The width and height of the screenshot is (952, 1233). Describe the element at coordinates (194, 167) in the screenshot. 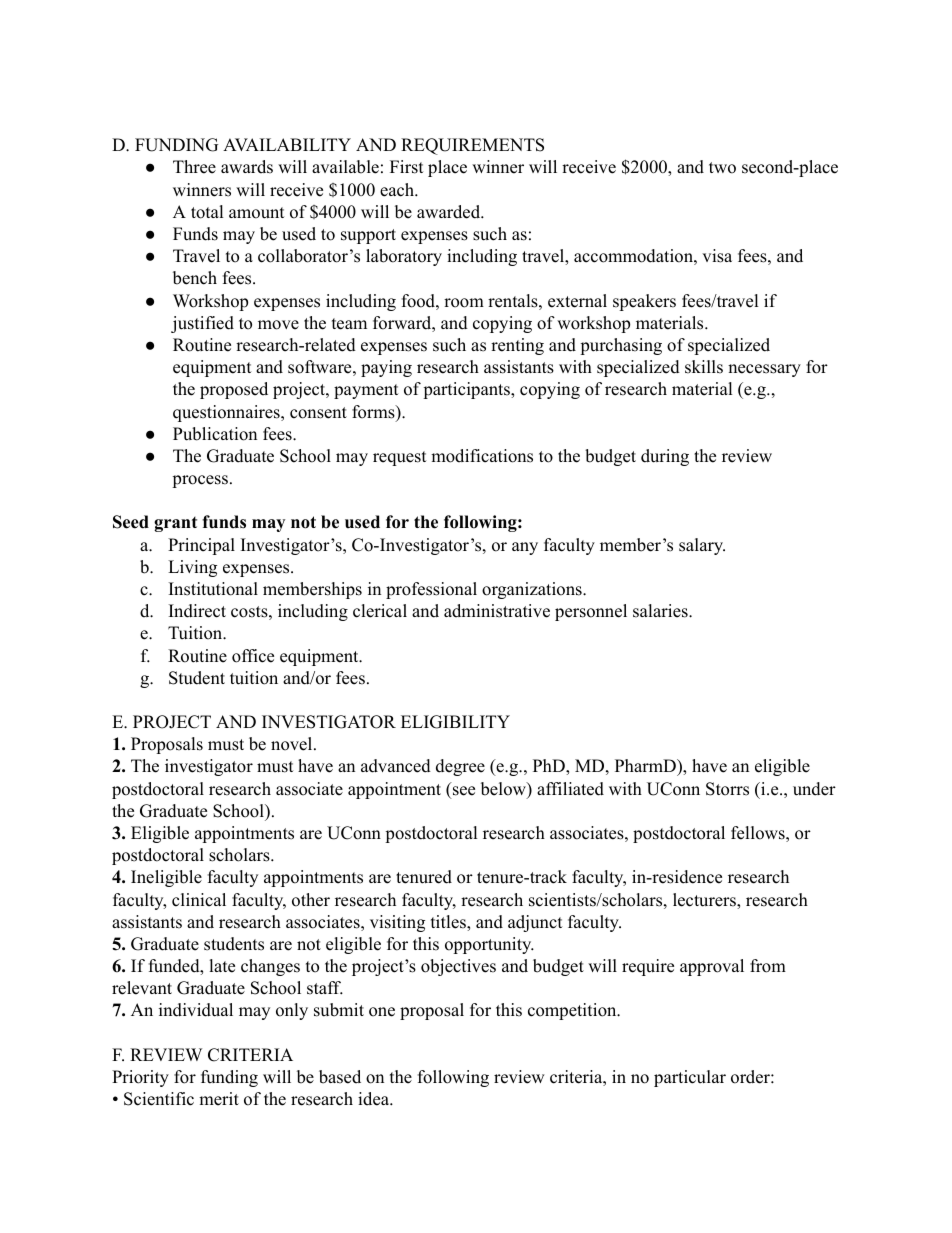

I see `Three` at that location.
